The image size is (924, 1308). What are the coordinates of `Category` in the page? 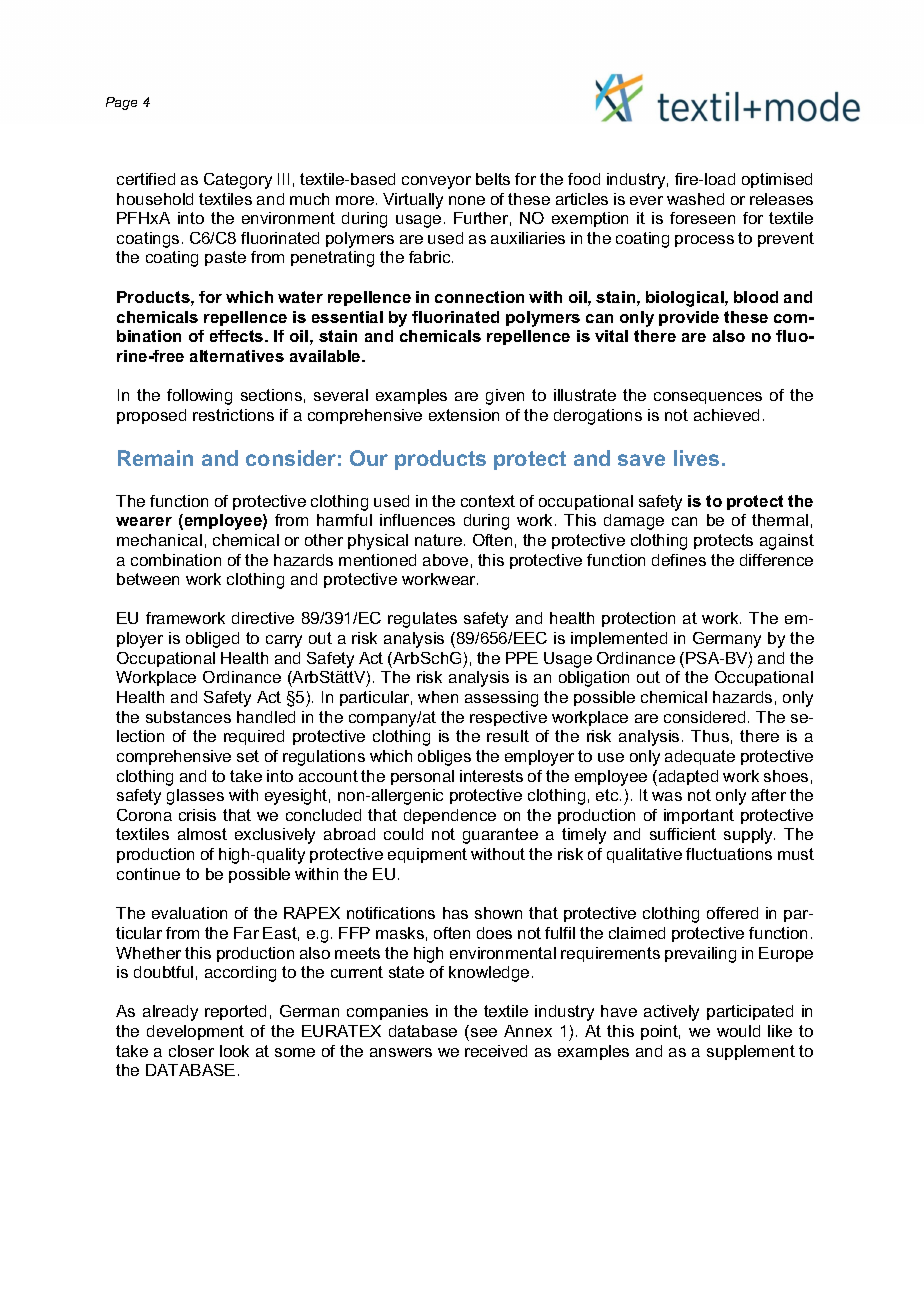 It's located at (238, 181).
